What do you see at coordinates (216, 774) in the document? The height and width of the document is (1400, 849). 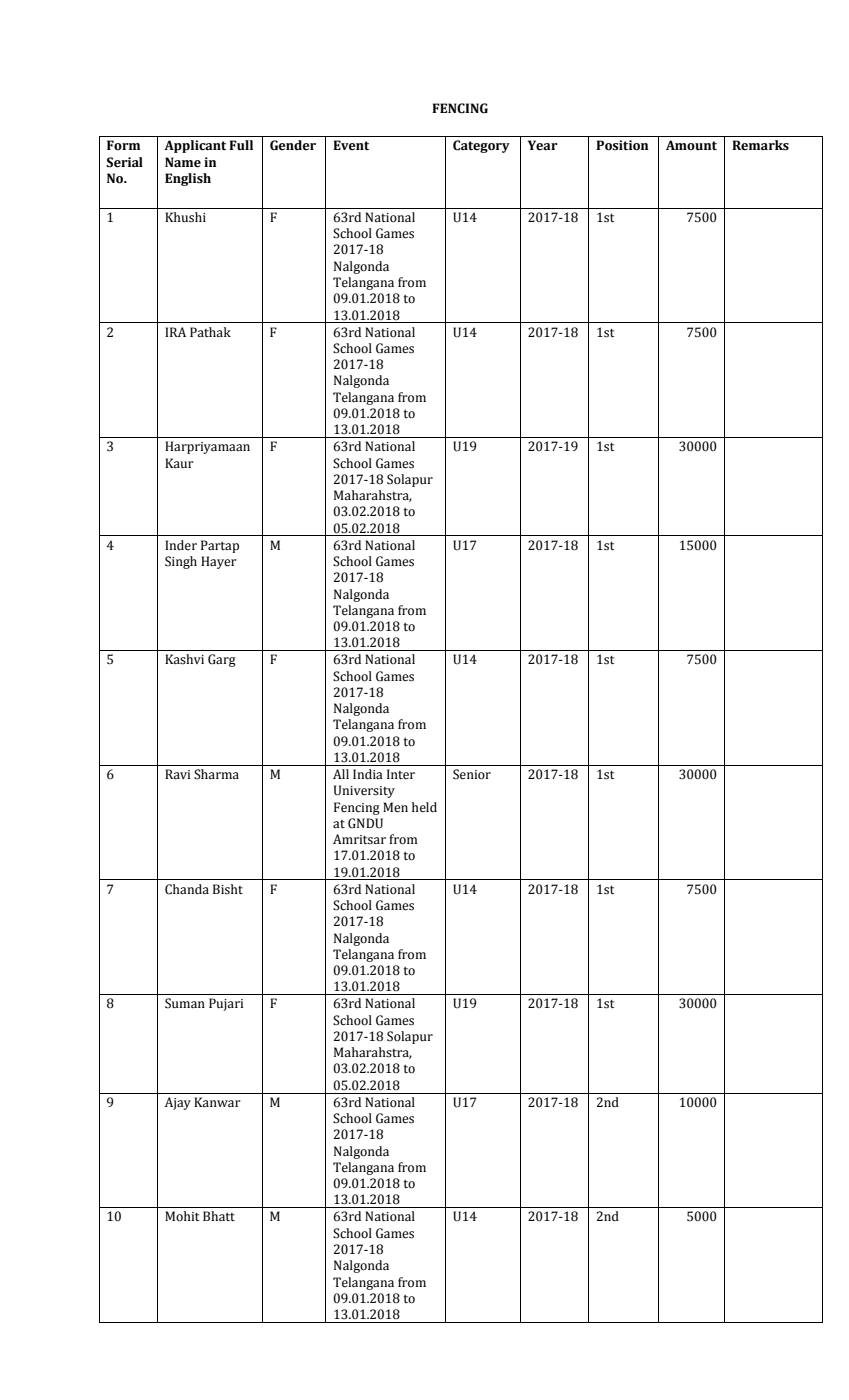 I see `Sharma` at bounding box center [216, 774].
